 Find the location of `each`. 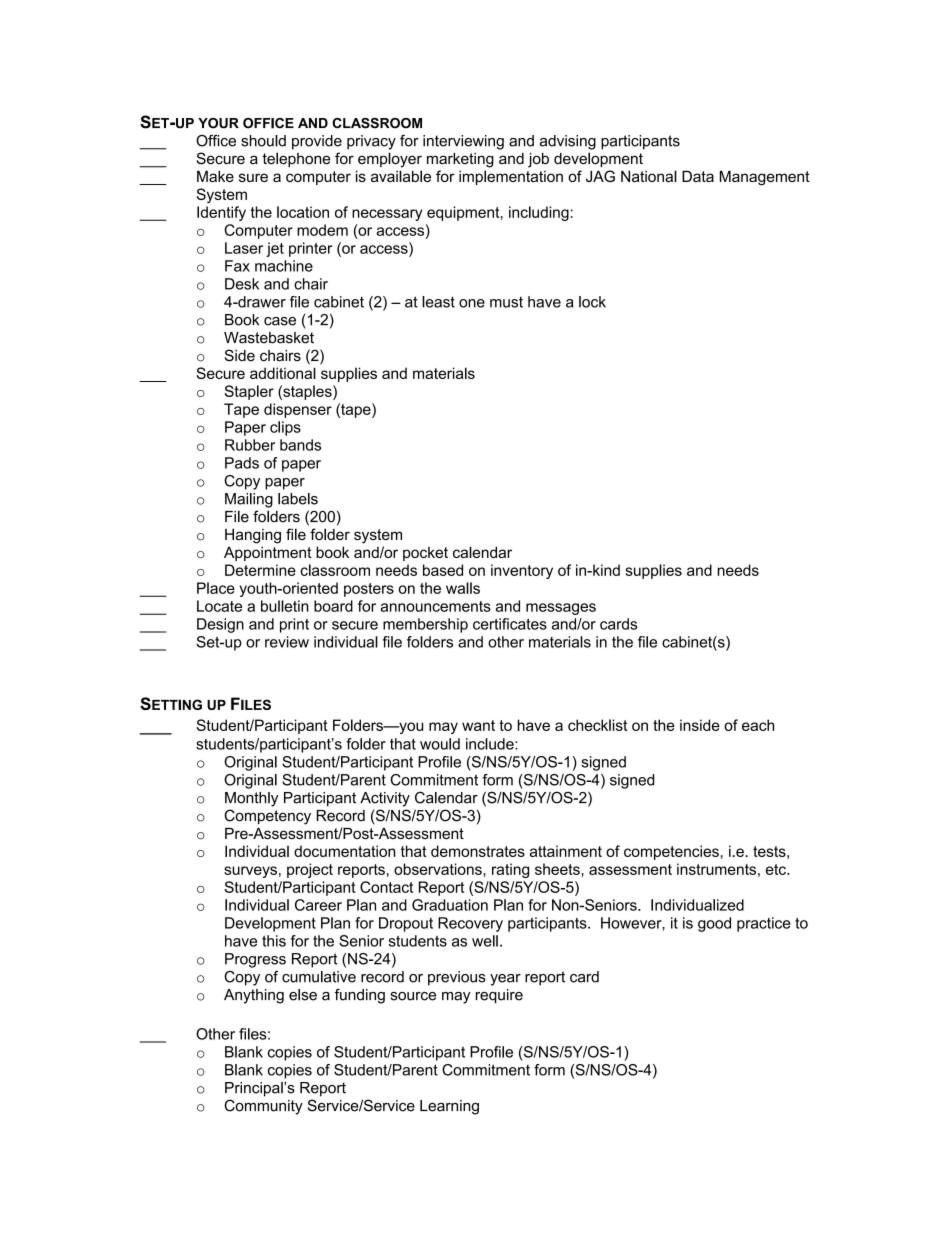

each is located at coordinates (758, 725).
